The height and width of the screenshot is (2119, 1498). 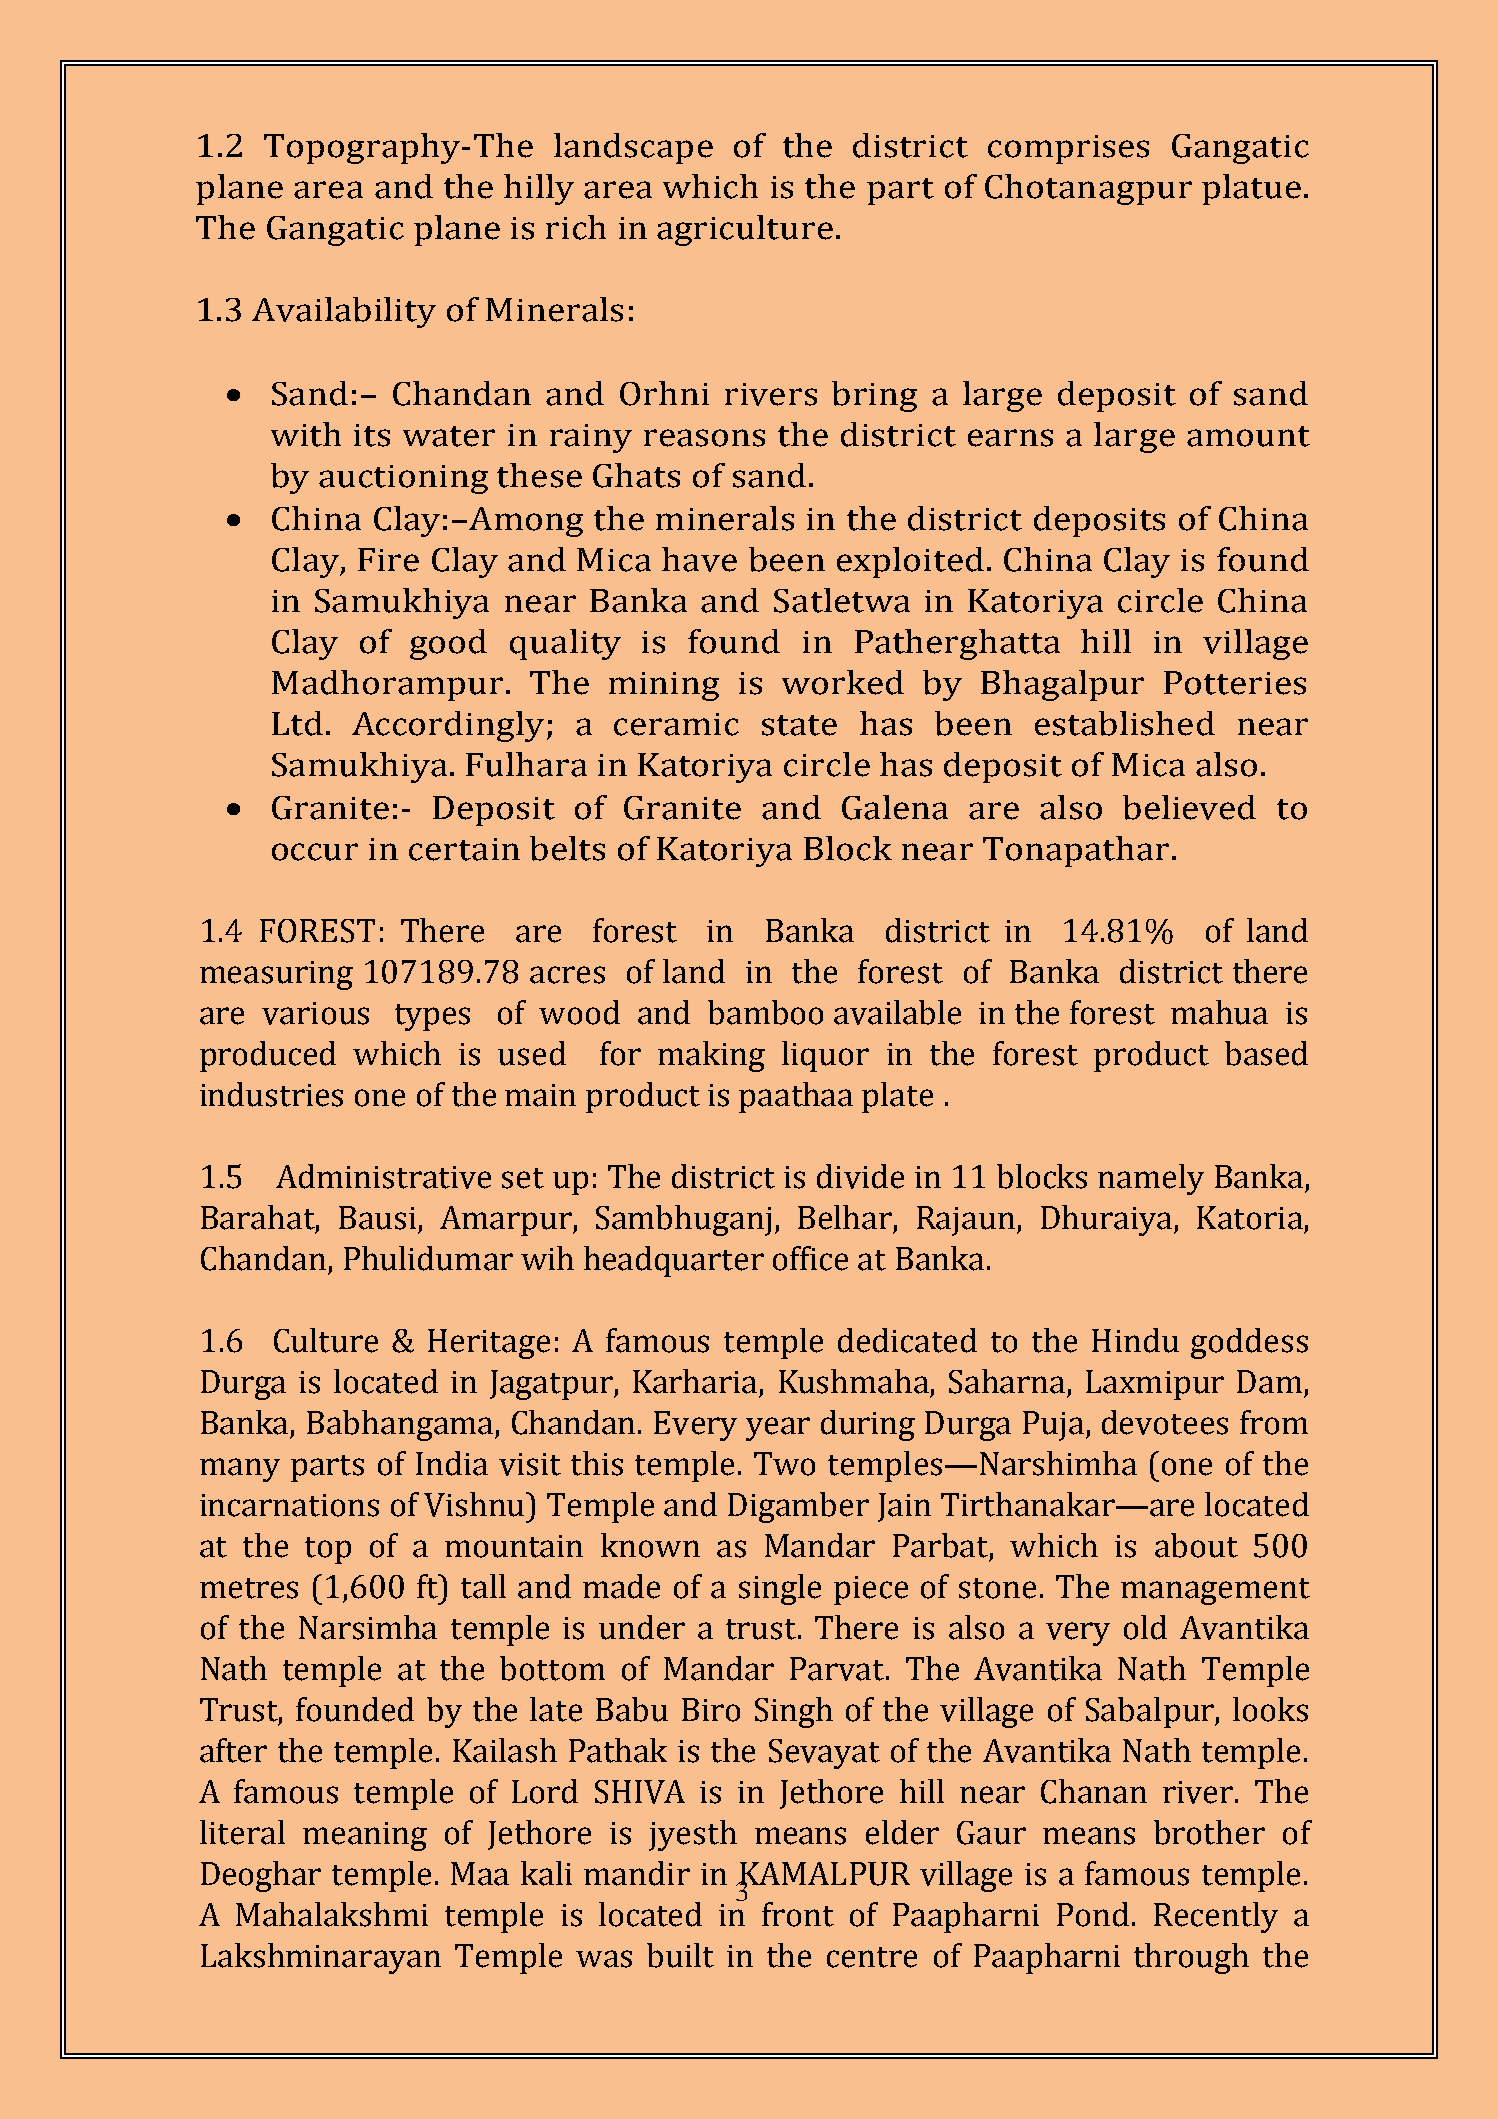 I want to click on devotees, so click(x=1165, y=1422).
